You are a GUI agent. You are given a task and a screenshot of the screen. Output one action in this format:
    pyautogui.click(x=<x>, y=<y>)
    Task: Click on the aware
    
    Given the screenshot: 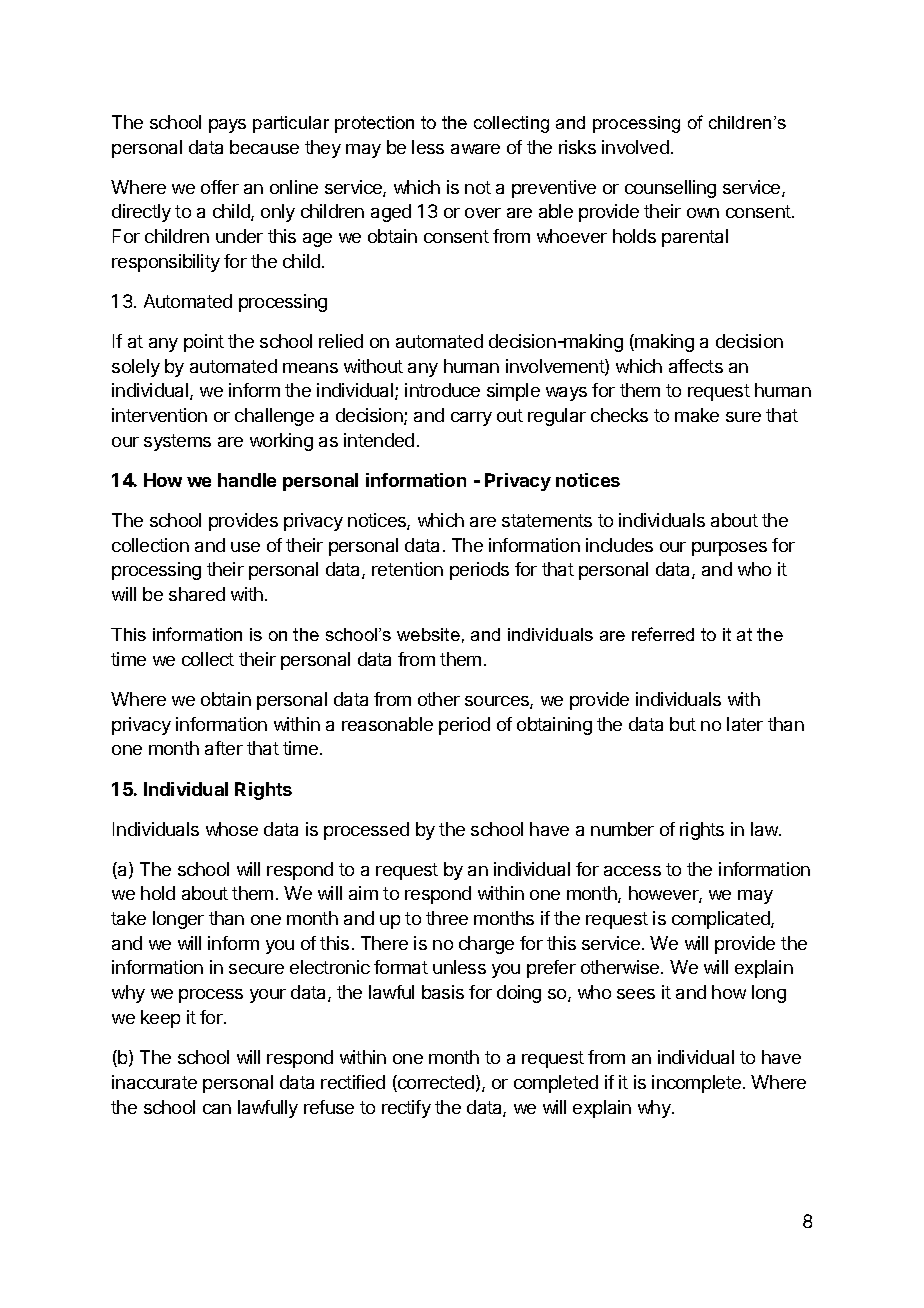 What is the action you would take?
    pyautogui.click(x=475, y=149)
